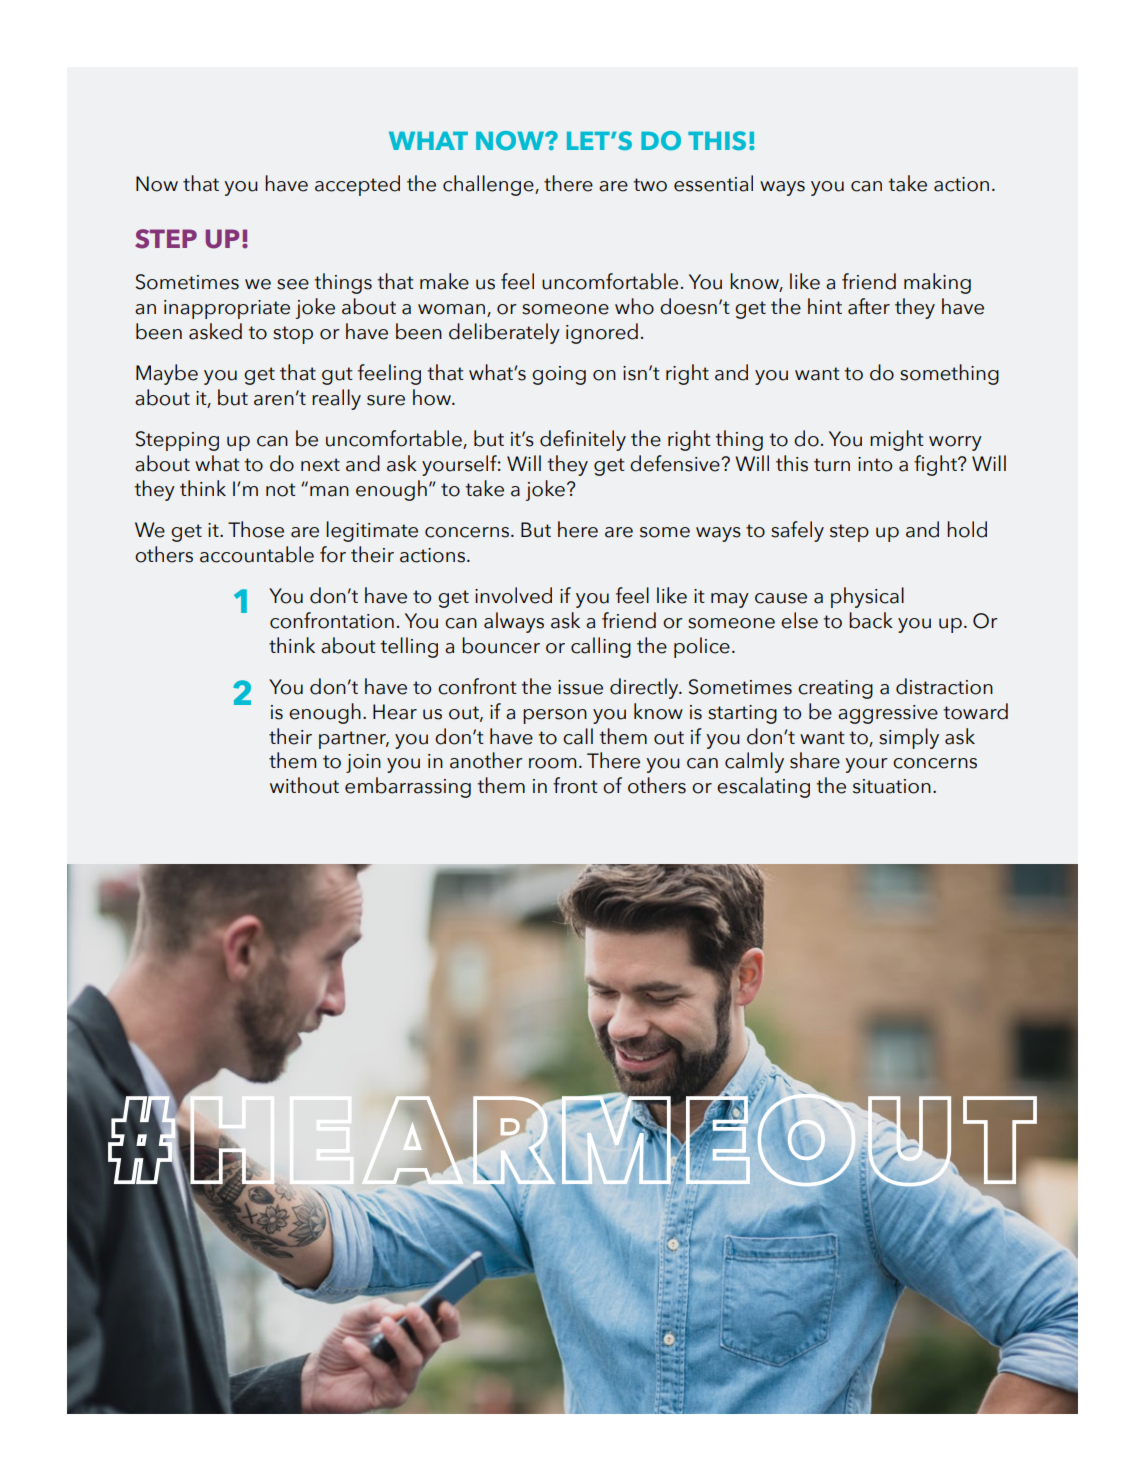 The height and width of the screenshot is (1481, 1145). Describe the element at coordinates (501, 645) in the screenshot. I see `bouncer` at that location.
